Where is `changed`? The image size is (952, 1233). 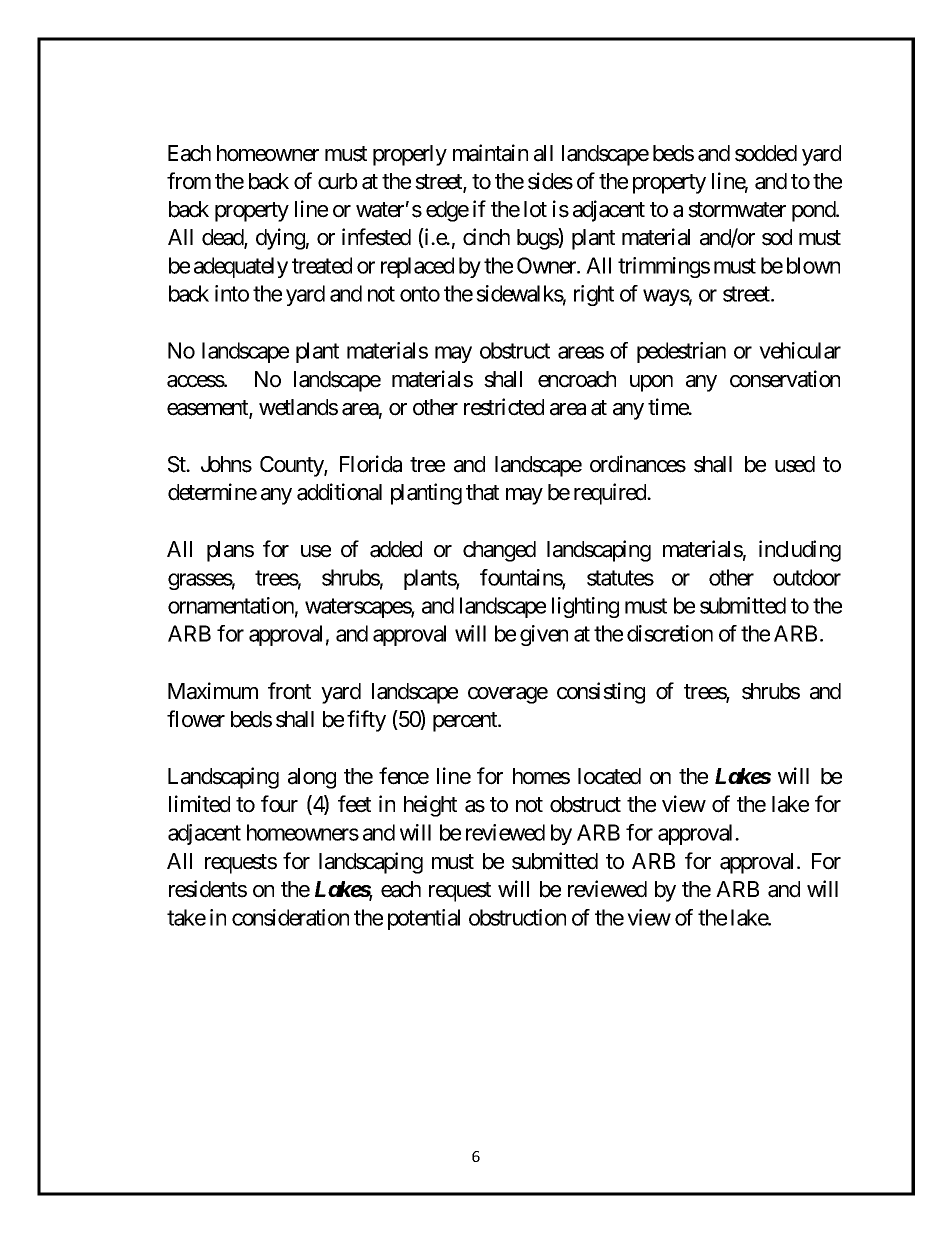 changed is located at coordinates (499, 551).
